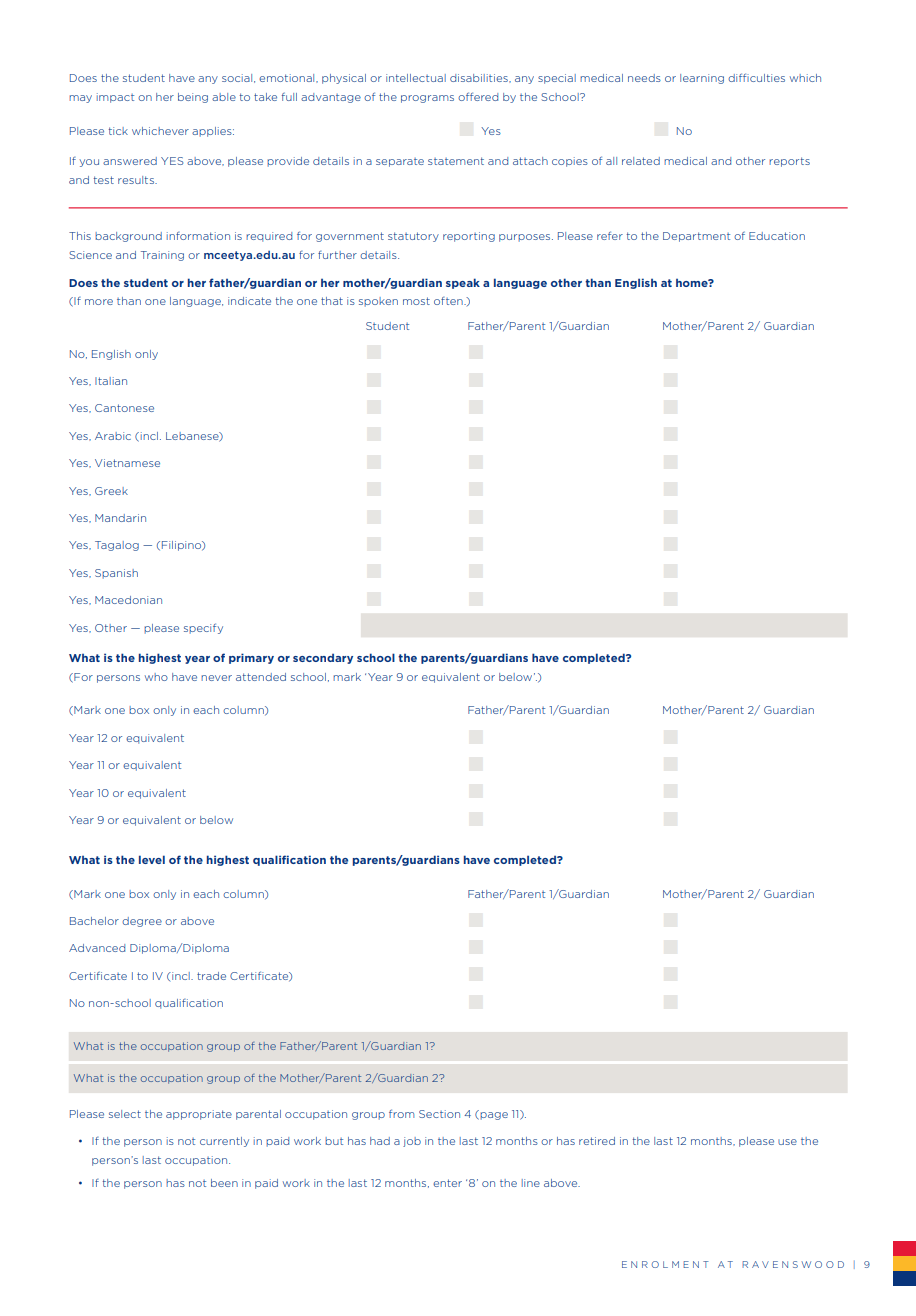 The image size is (916, 1316). I want to click on Department, so click(696, 237).
